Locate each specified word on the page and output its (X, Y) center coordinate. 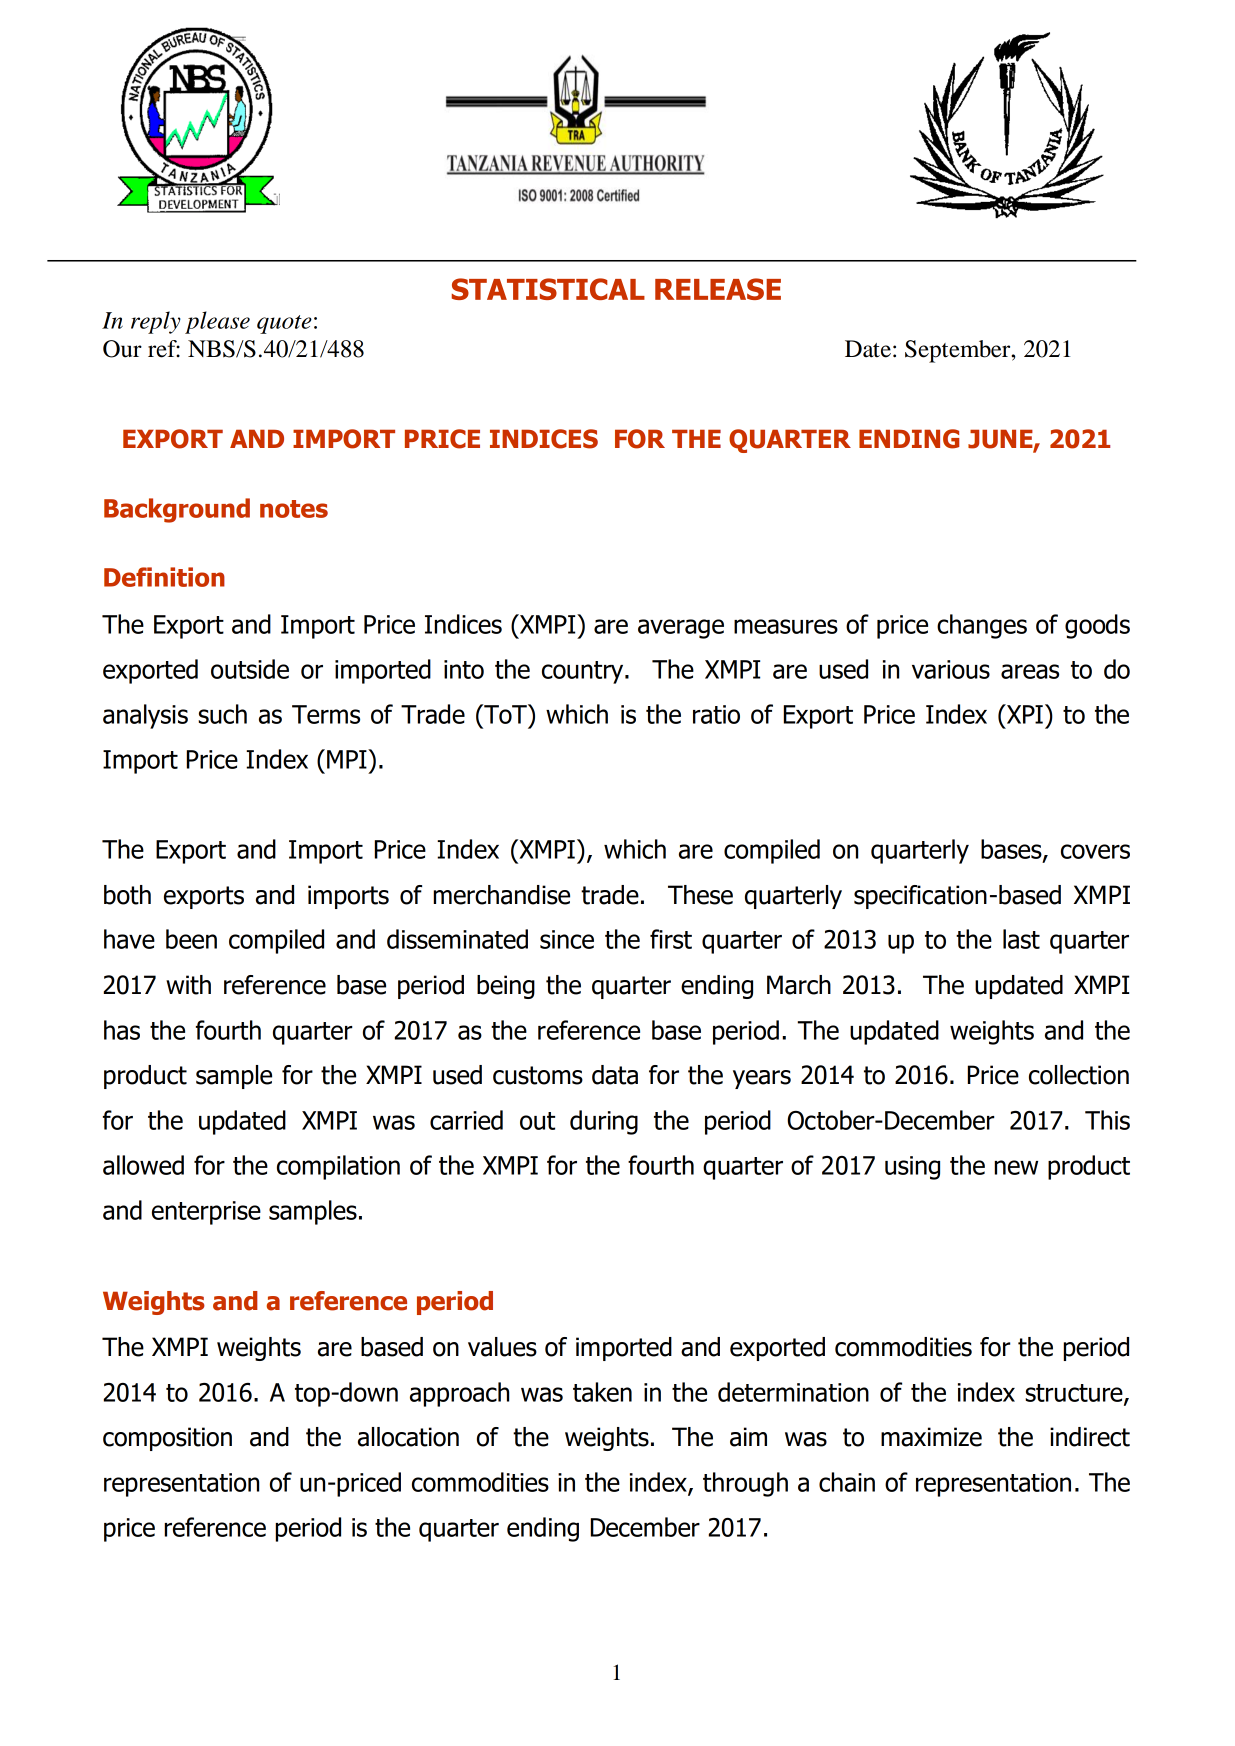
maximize (931, 1437)
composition (167, 1439)
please (217, 322)
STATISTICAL (548, 289)
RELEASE (718, 289)
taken (602, 1392)
